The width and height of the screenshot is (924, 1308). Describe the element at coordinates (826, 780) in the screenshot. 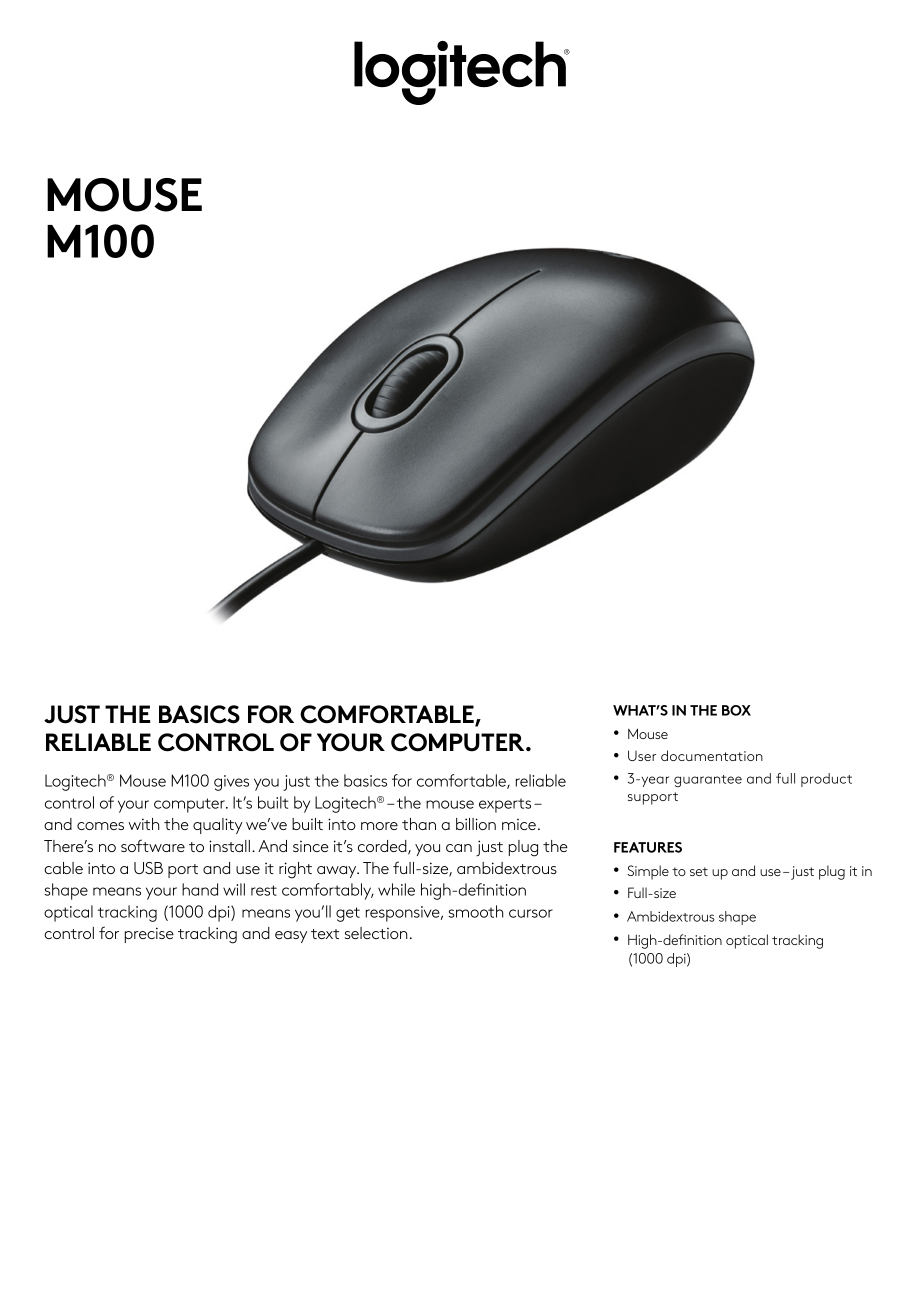

I see `product` at that location.
